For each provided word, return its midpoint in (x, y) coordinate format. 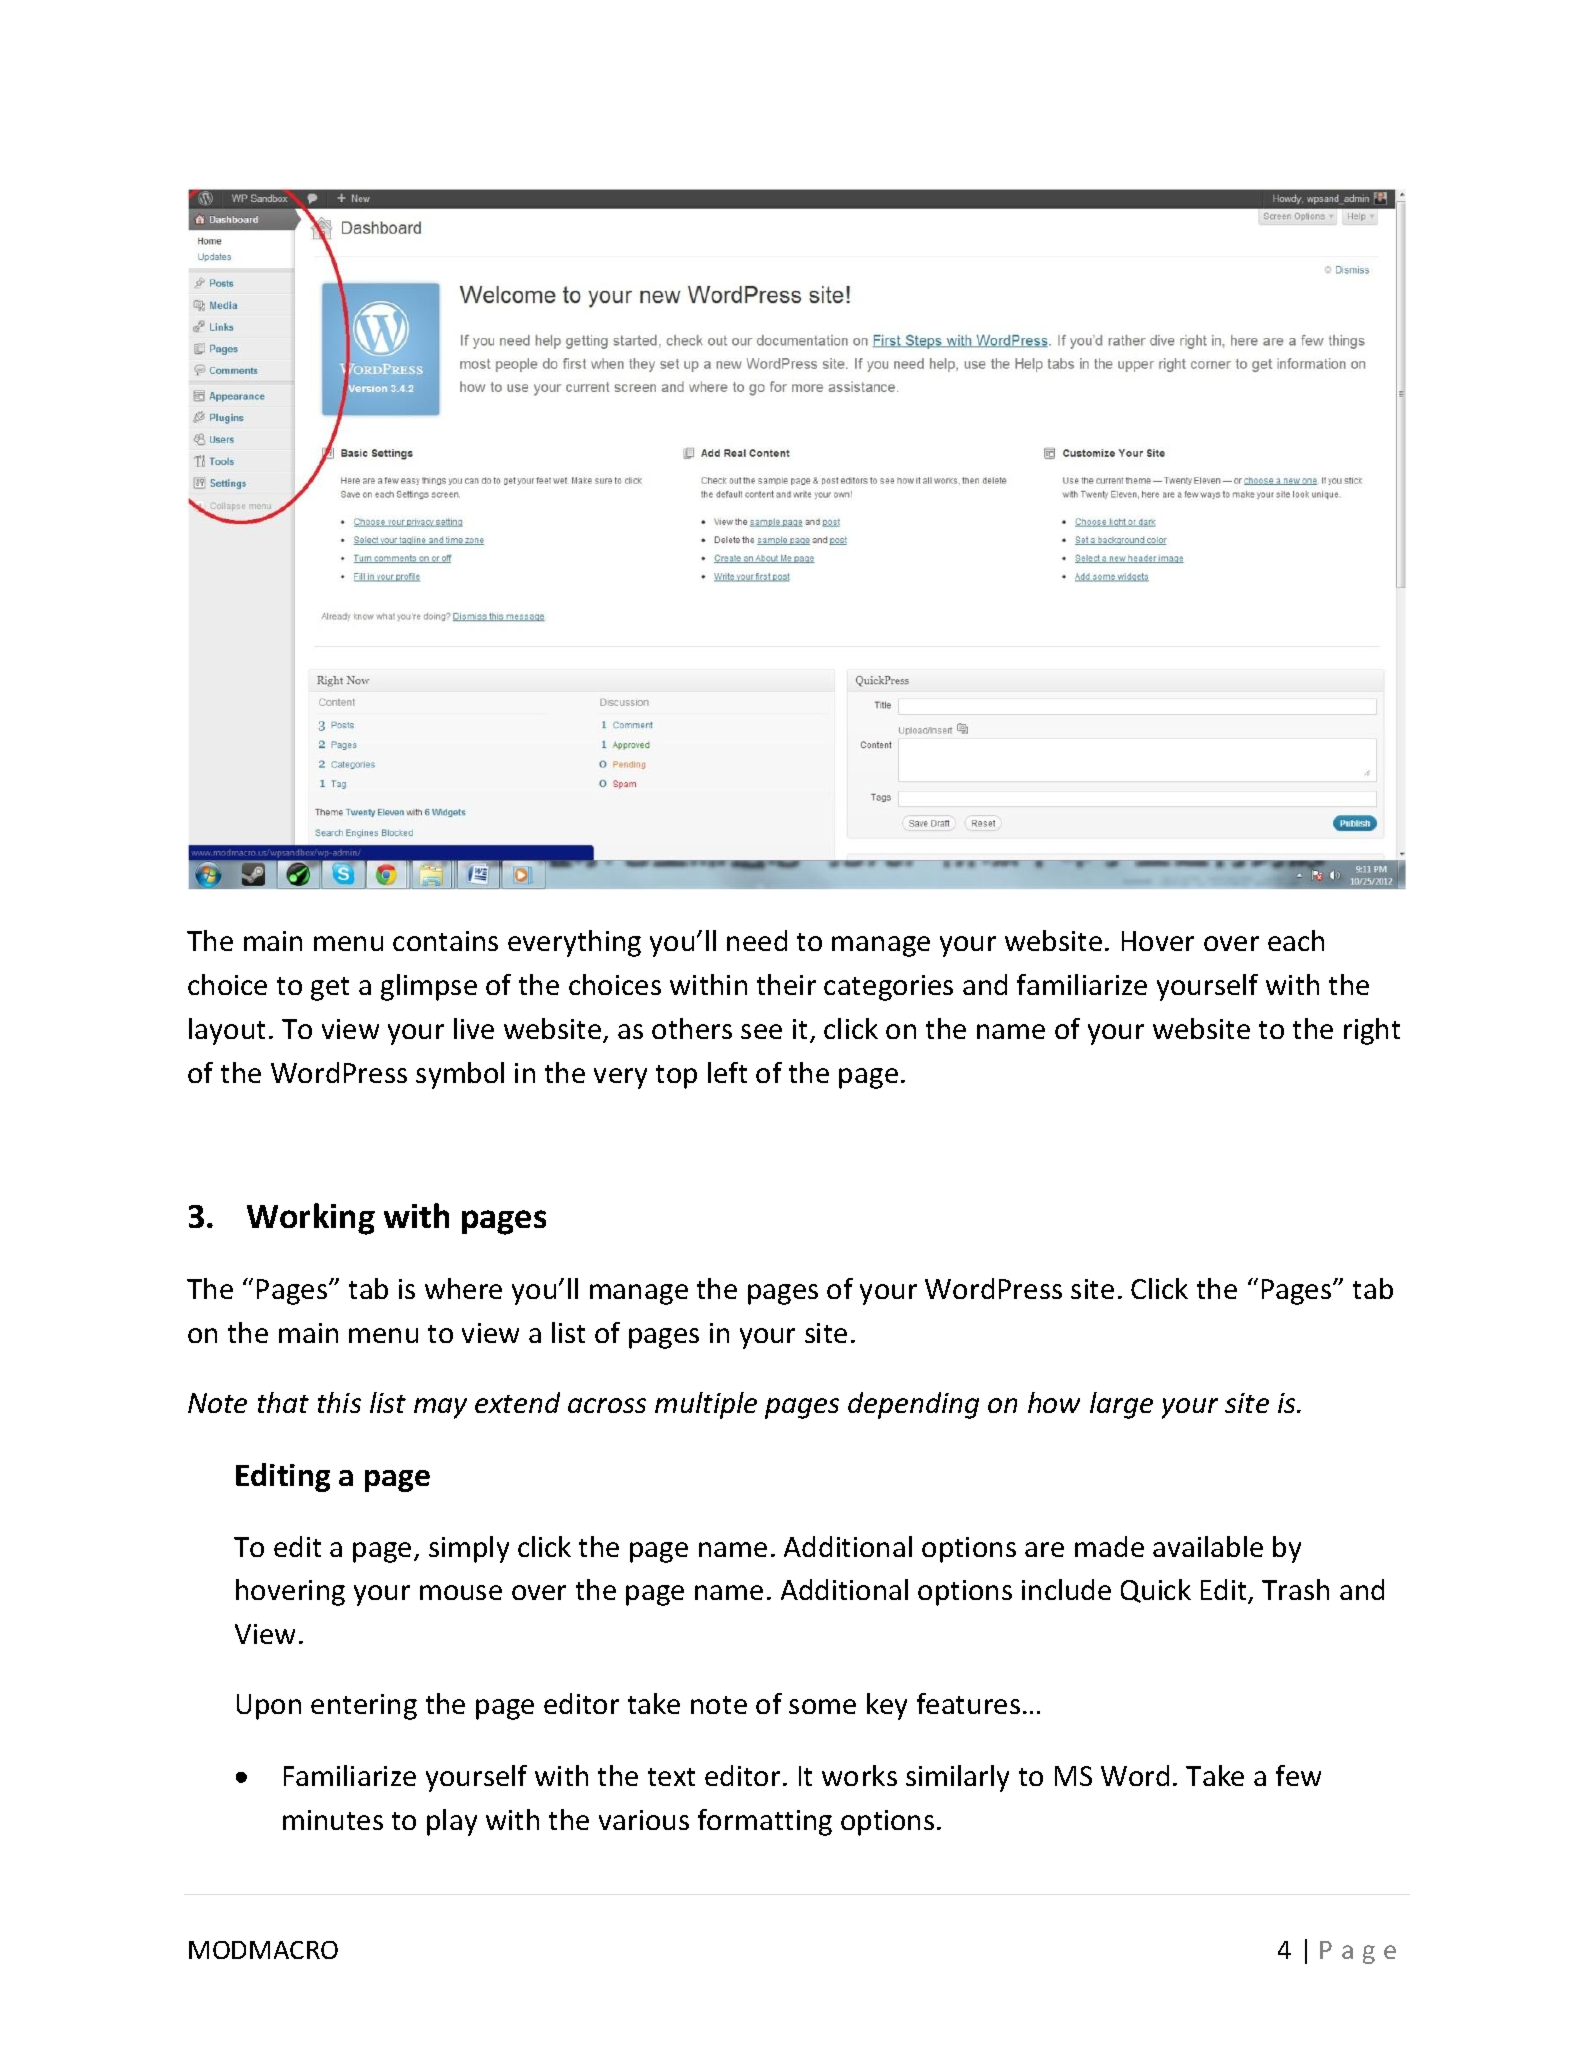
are (1044, 1549)
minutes (333, 1820)
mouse (461, 1592)
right (1372, 1031)
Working (311, 1219)
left (727, 1072)
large (1121, 1405)
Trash (1295, 1589)
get (330, 989)
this (339, 1402)
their (786, 984)
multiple (706, 1405)
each (1296, 940)
